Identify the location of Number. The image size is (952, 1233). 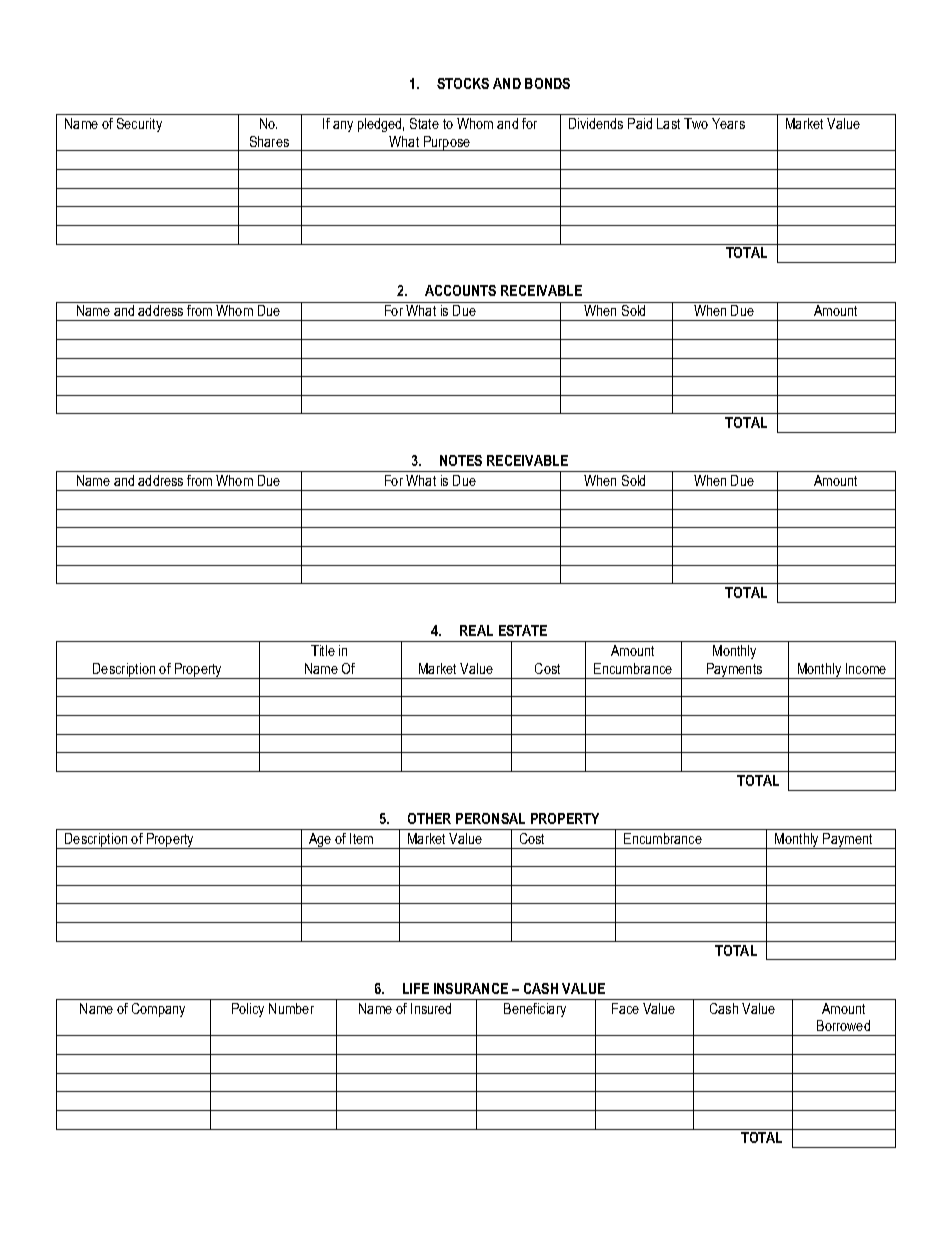
(291, 1008).
